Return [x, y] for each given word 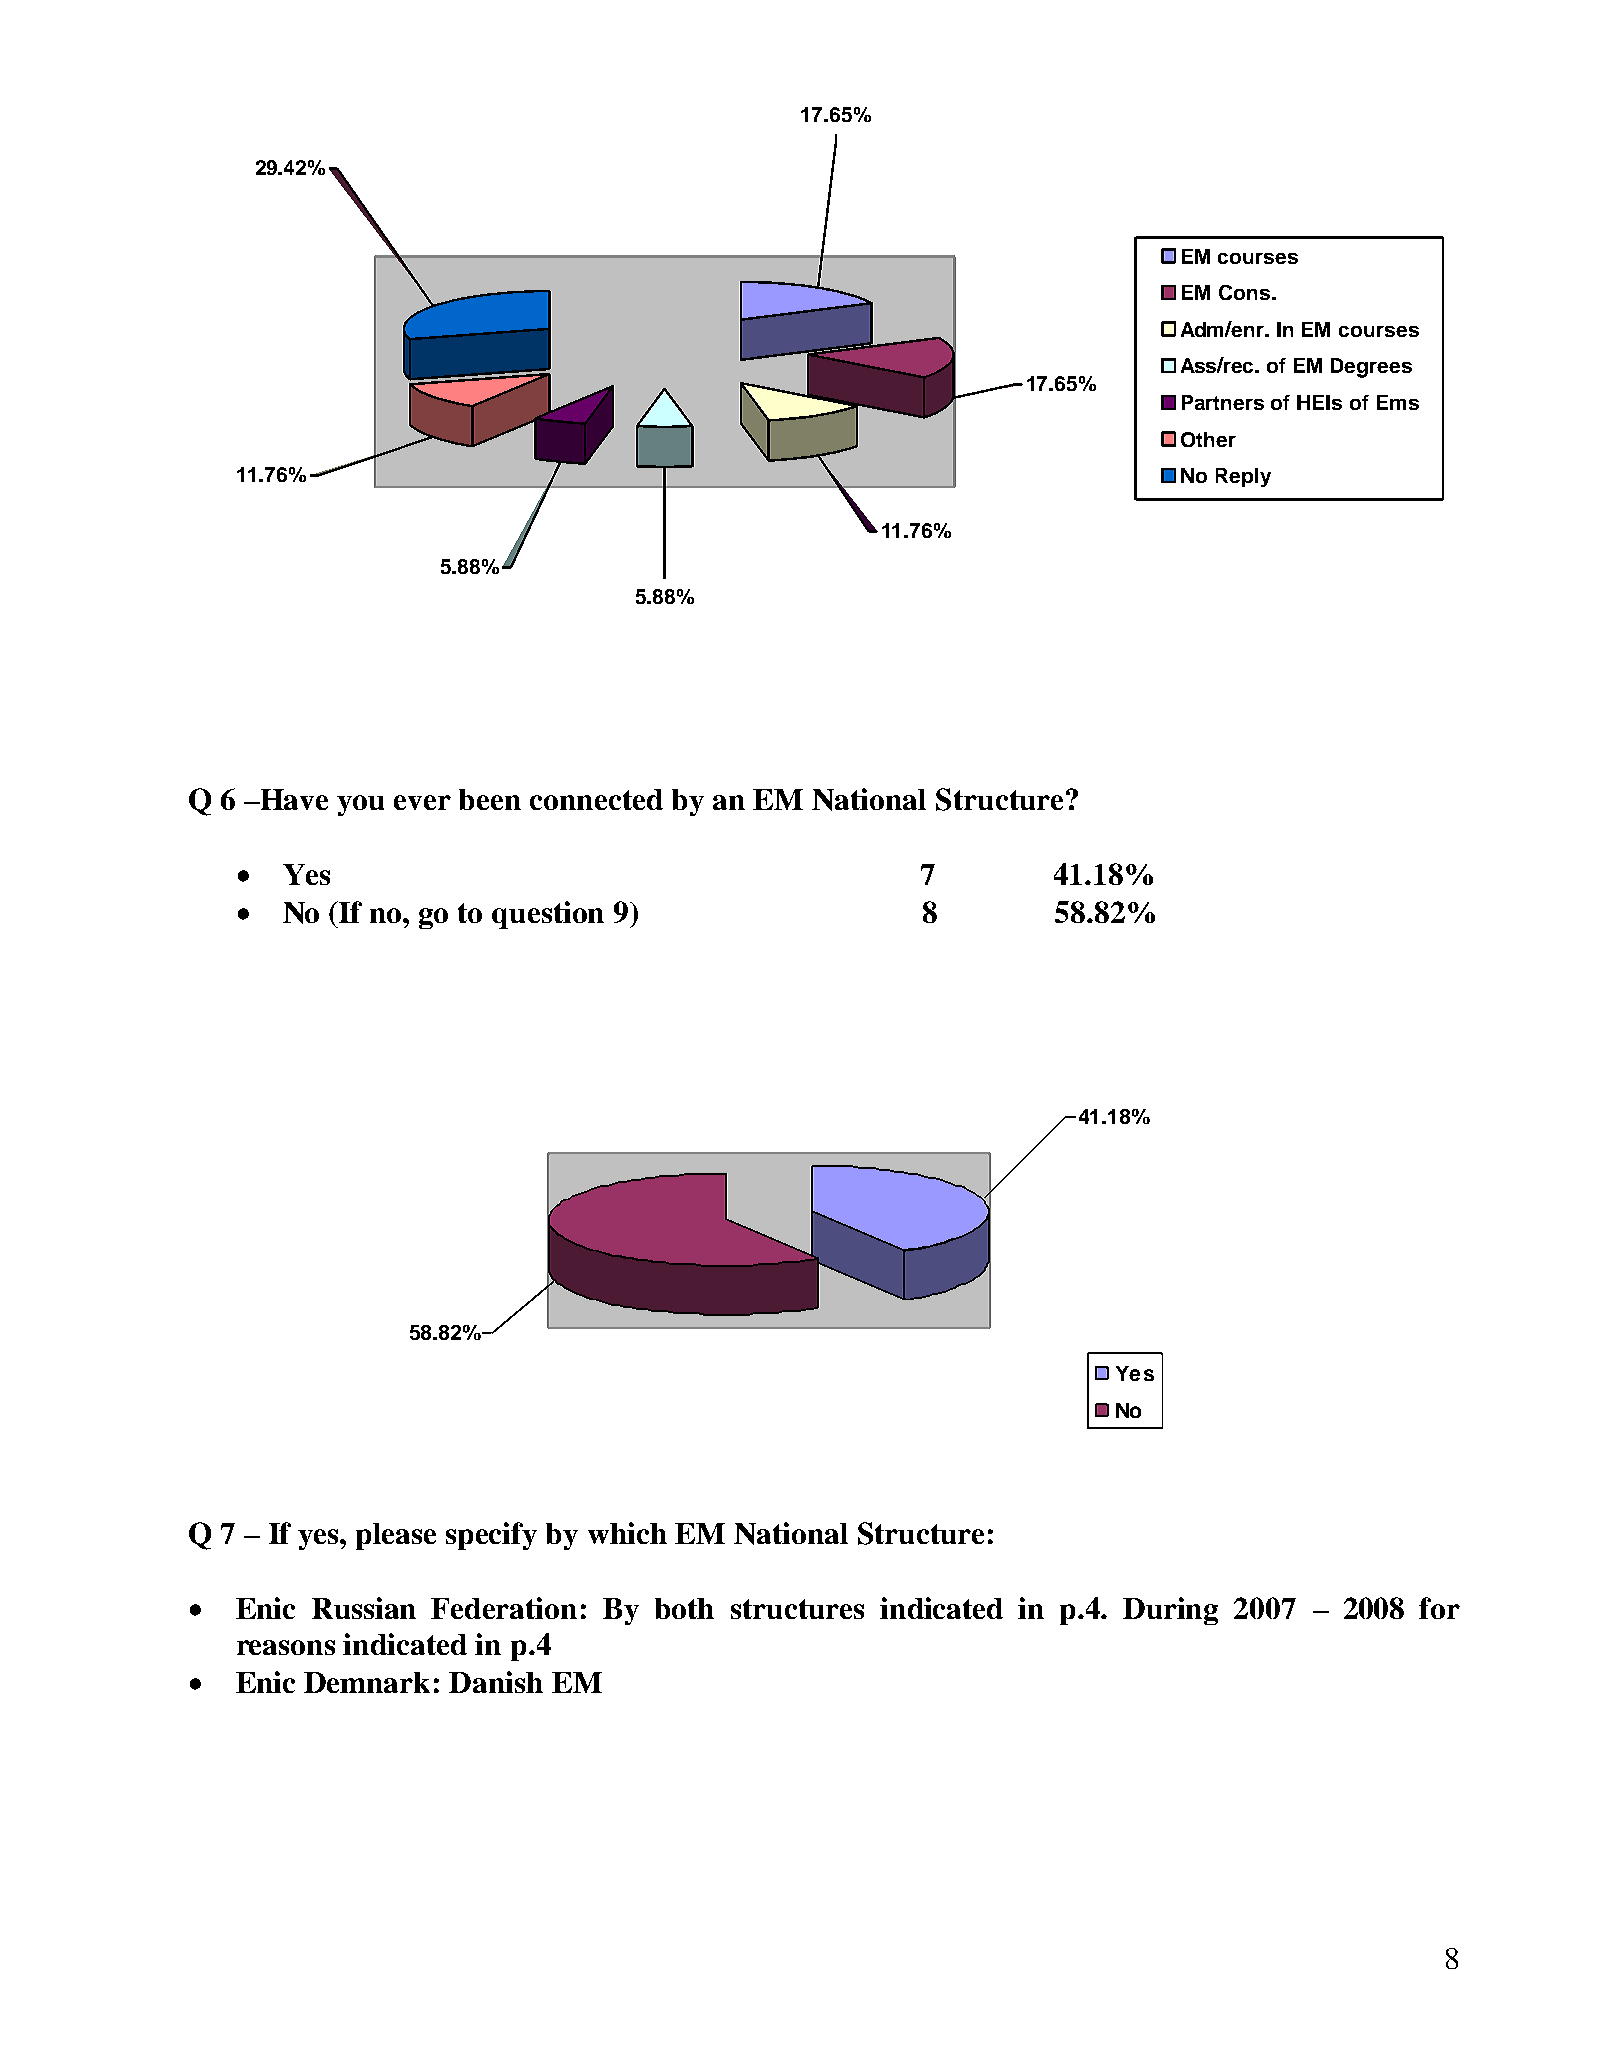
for [1439, 1608]
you [360, 805]
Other [1208, 439]
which [627, 1533]
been [490, 799]
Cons [1244, 292]
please [396, 1536]
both [684, 1608]
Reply [1243, 477]
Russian [364, 1608]
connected [596, 799]
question [548, 915]
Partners [1223, 402]
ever [422, 802]
